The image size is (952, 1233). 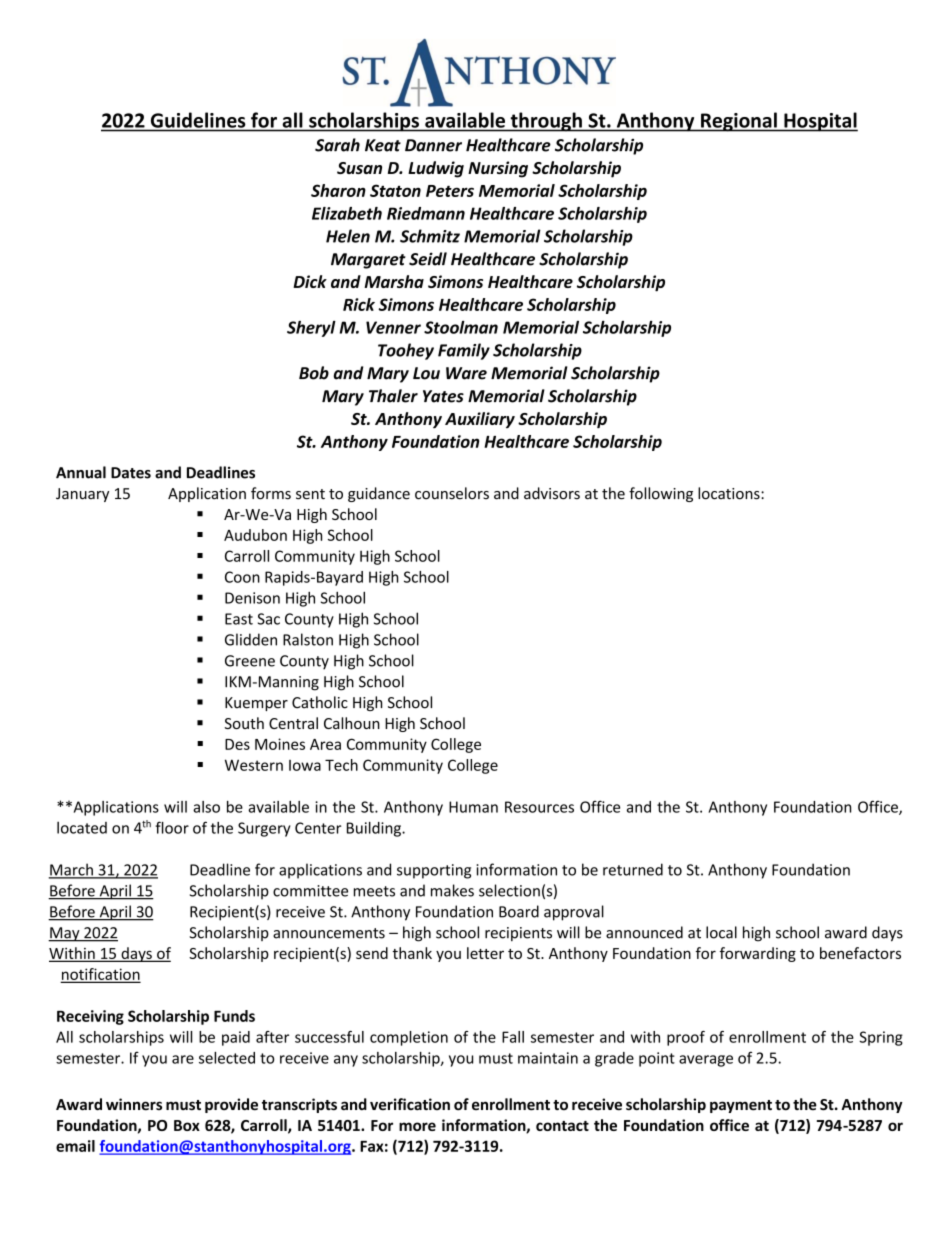 What do you see at coordinates (452, 890) in the screenshot?
I see `makes` at bounding box center [452, 890].
